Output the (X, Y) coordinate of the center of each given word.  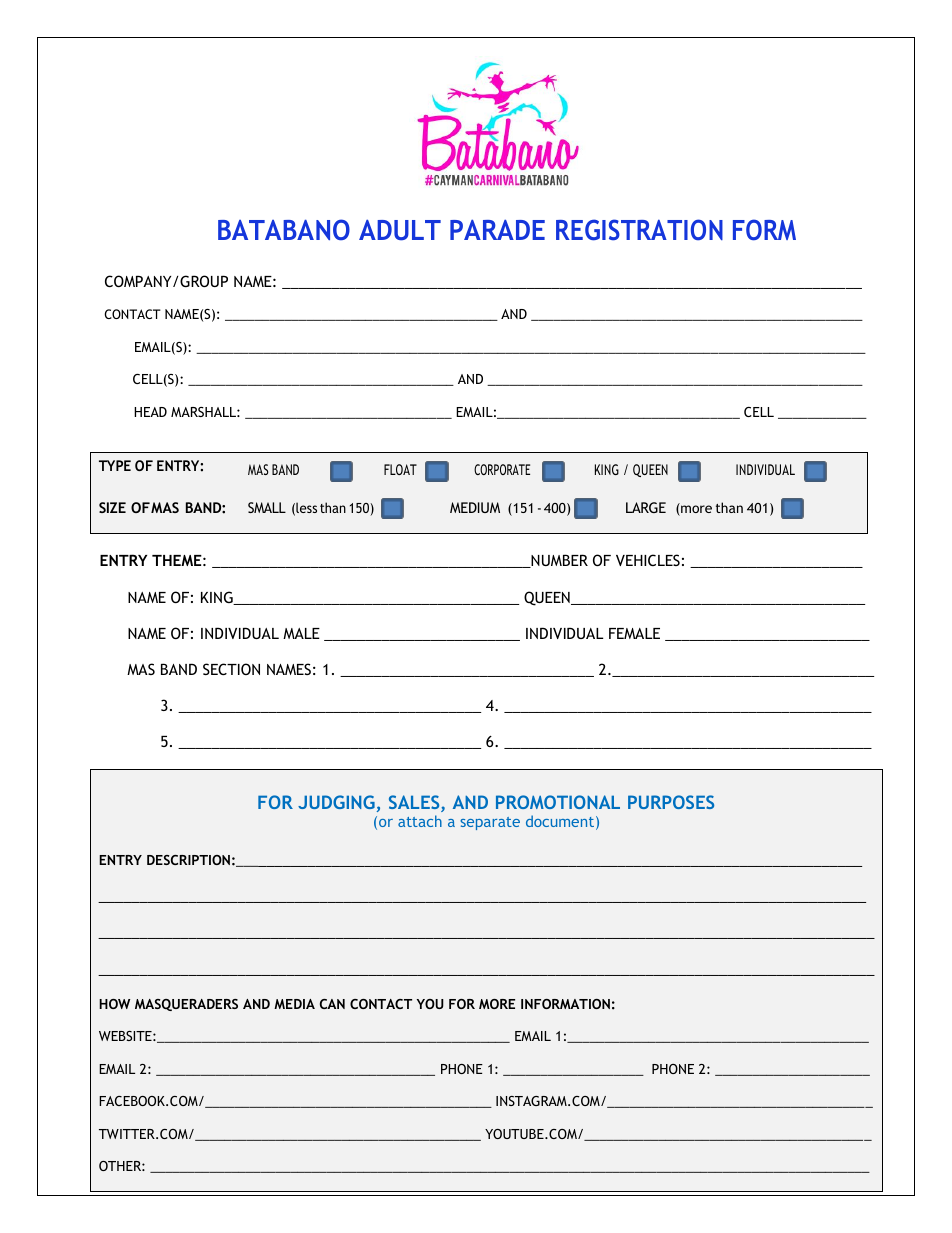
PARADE (497, 229)
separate (490, 823)
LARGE (646, 507)
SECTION (231, 669)
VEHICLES (648, 560)
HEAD (150, 412)
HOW (114, 1004)
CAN (332, 1004)
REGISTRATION (639, 230)
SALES (415, 803)
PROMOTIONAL (558, 802)
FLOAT (400, 469)
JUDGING (336, 802)
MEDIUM (475, 507)
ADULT (400, 230)
